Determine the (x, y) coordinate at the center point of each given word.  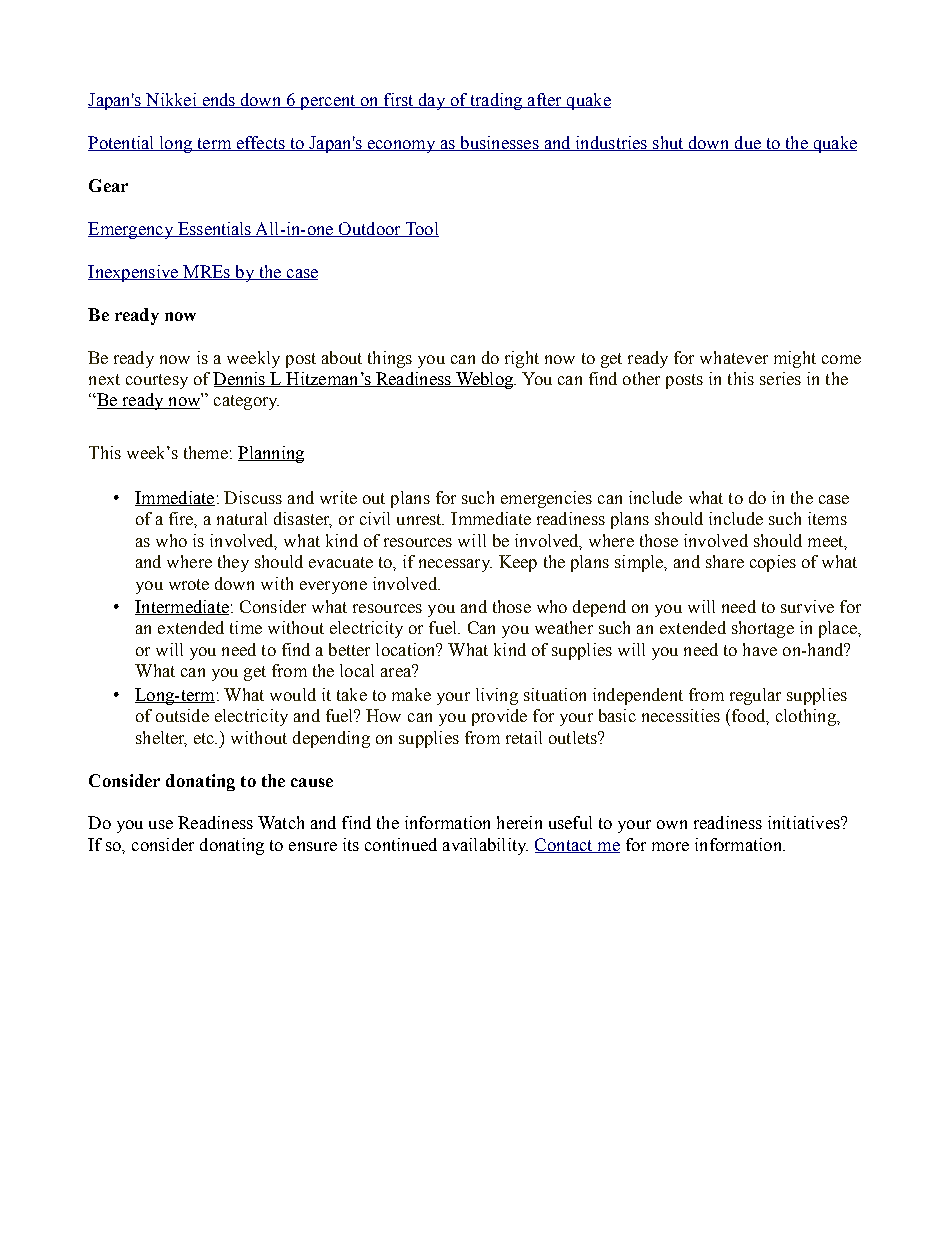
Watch (281, 822)
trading (496, 101)
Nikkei (171, 100)
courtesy (157, 381)
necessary (455, 565)
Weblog (484, 380)
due (748, 143)
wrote (189, 584)
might (795, 359)
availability (485, 846)
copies (773, 563)
